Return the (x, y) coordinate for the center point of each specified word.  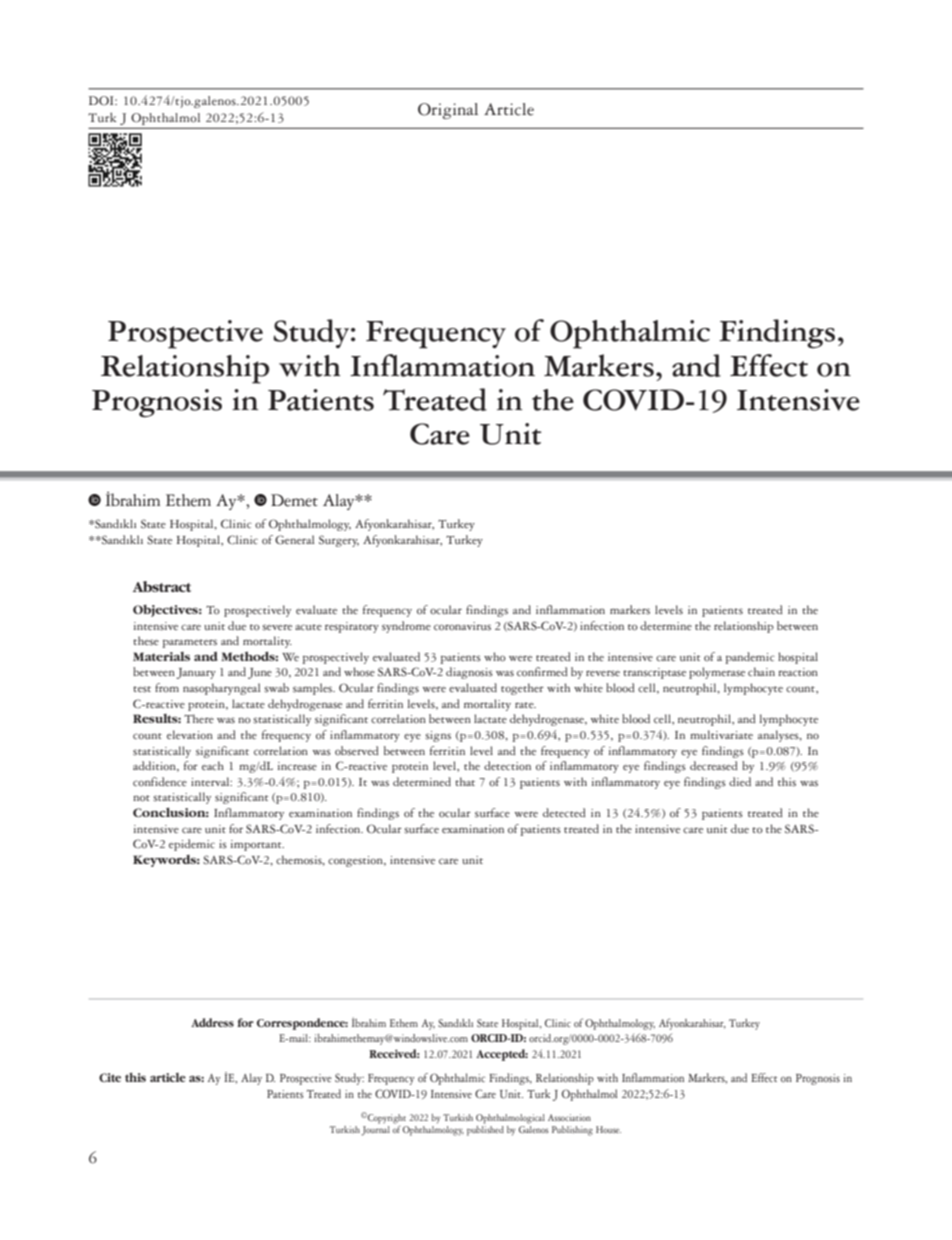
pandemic (750, 658)
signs (438, 736)
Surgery (339, 541)
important (257, 845)
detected (564, 812)
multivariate (721, 734)
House (608, 1129)
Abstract (162, 586)
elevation (190, 735)
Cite (110, 1077)
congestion (356, 861)
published (485, 1129)
